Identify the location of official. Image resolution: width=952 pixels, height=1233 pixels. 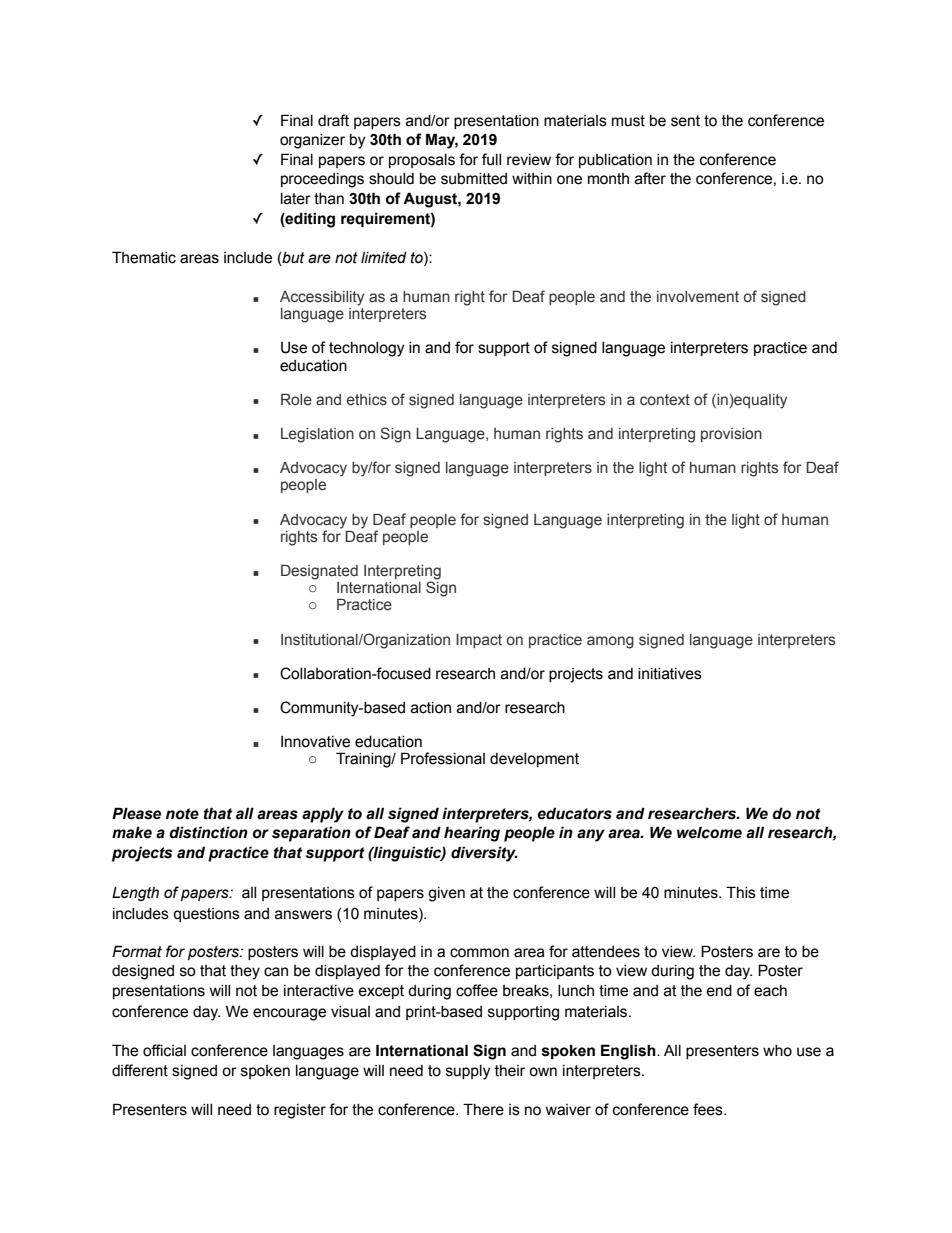
(164, 1050).
